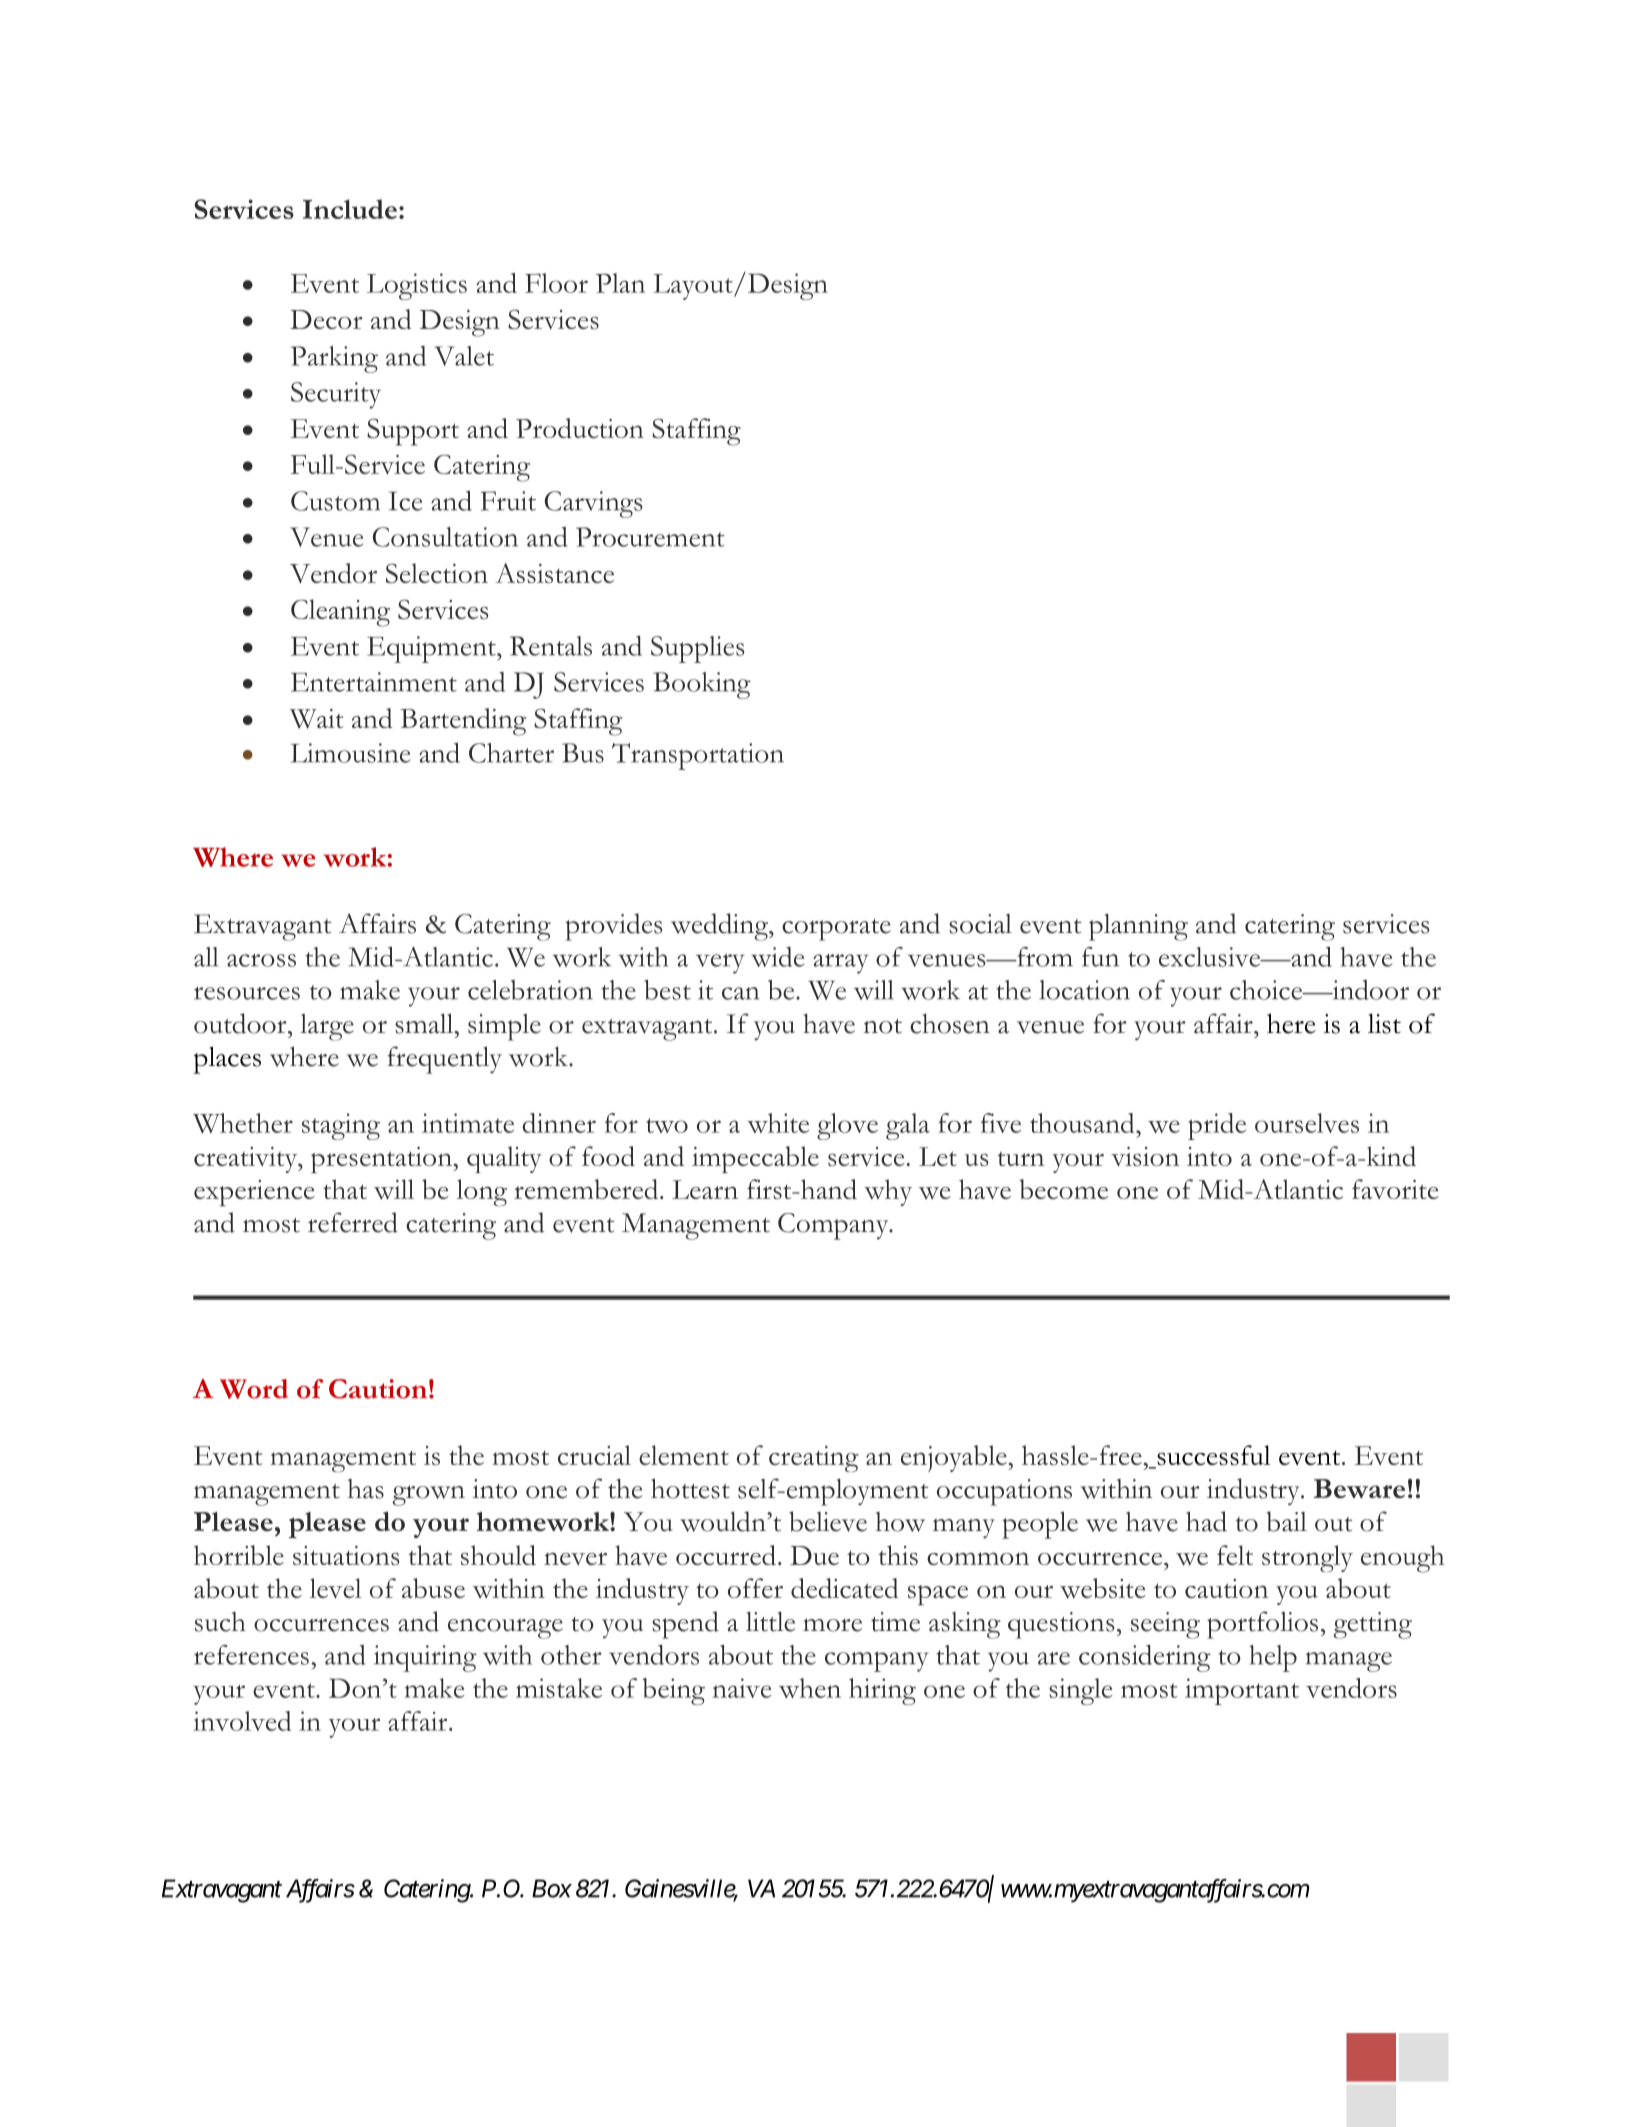 This document has height=2127, width=1643. I want to click on Production, so click(580, 428).
